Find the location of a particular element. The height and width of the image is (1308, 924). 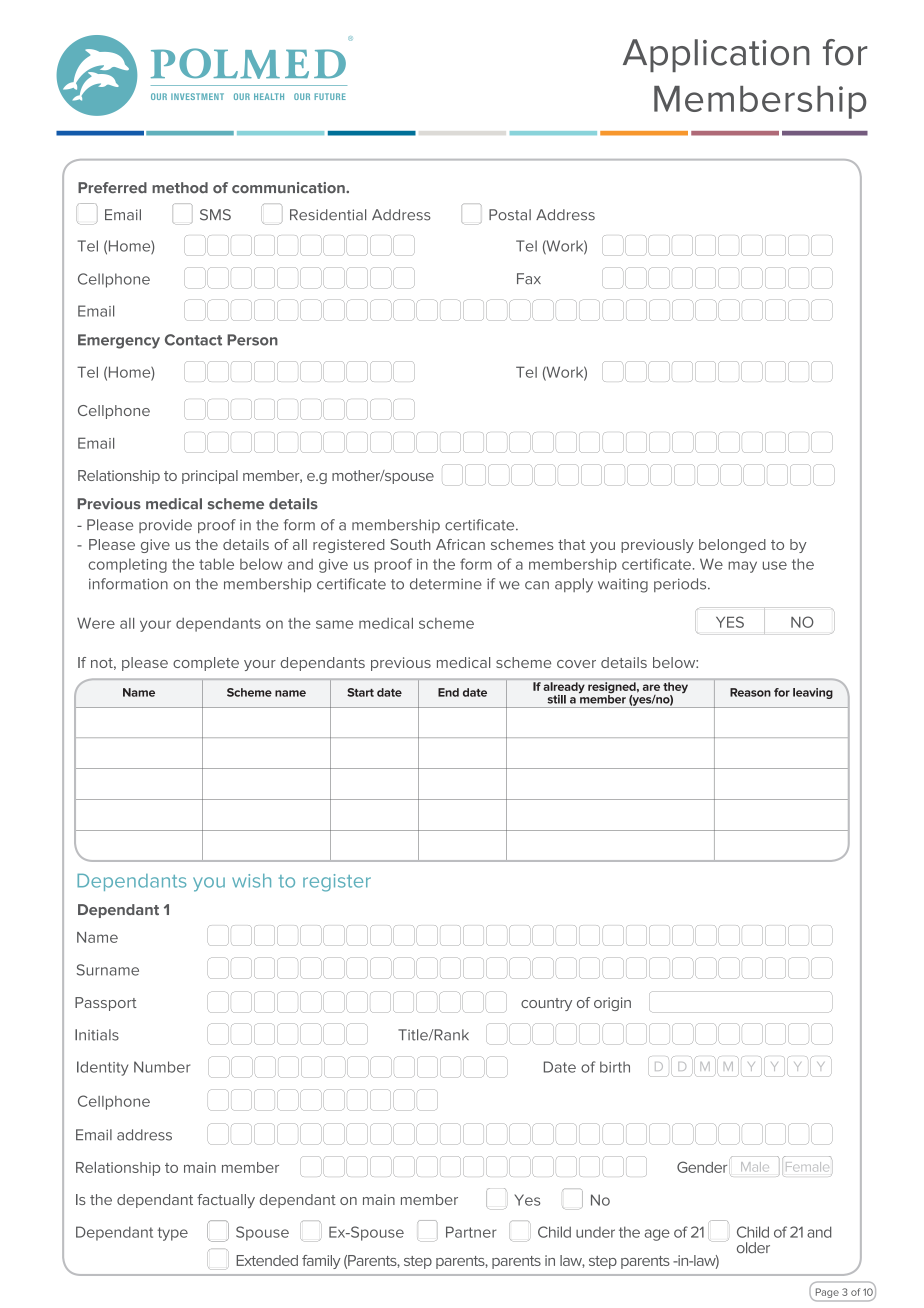

Start is located at coordinates (360, 692).
